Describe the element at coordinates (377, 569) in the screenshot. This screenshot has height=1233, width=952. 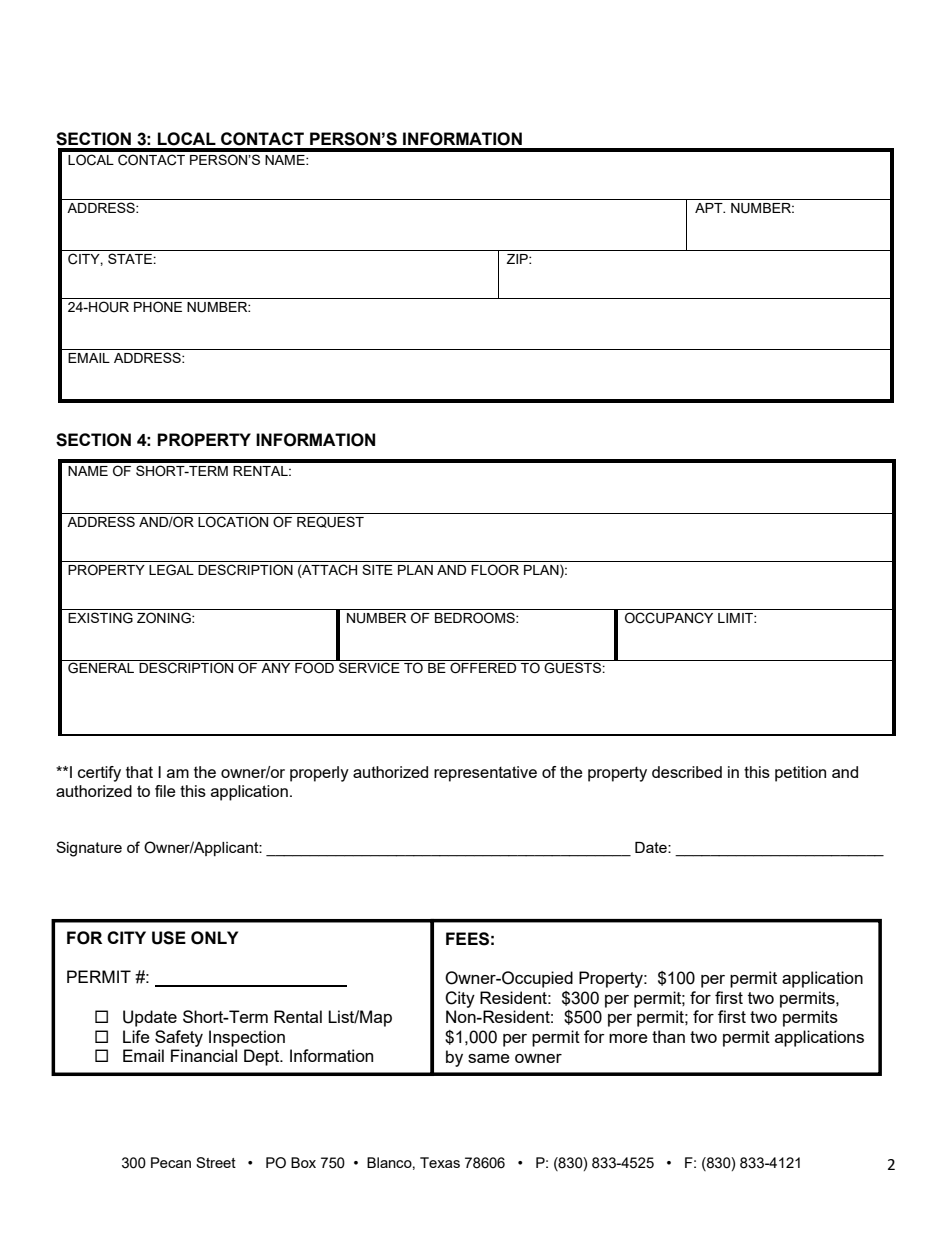
I see `SITE` at that location.
